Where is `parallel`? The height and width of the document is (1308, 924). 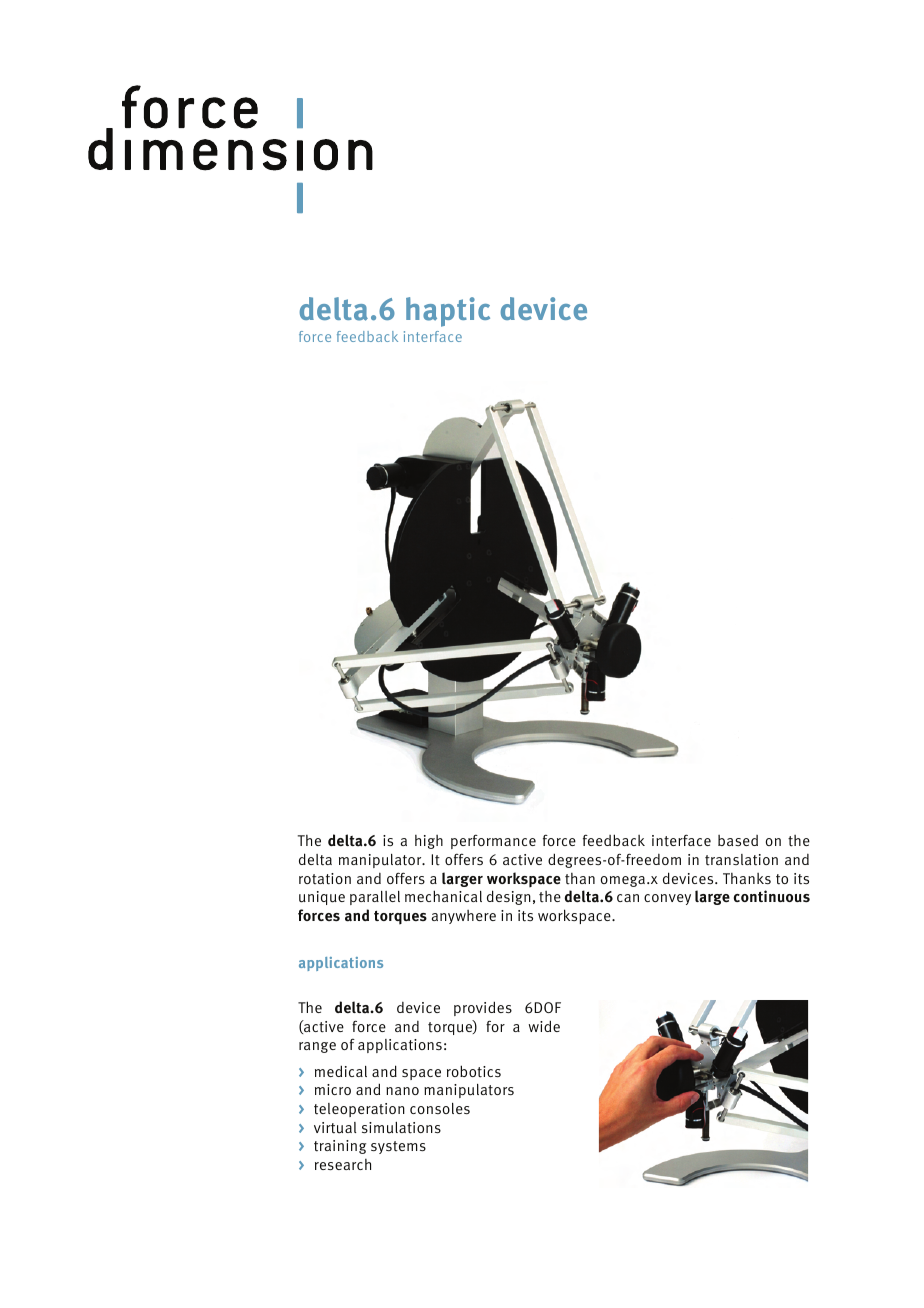 parallel is located at coordinates (375, 898).
